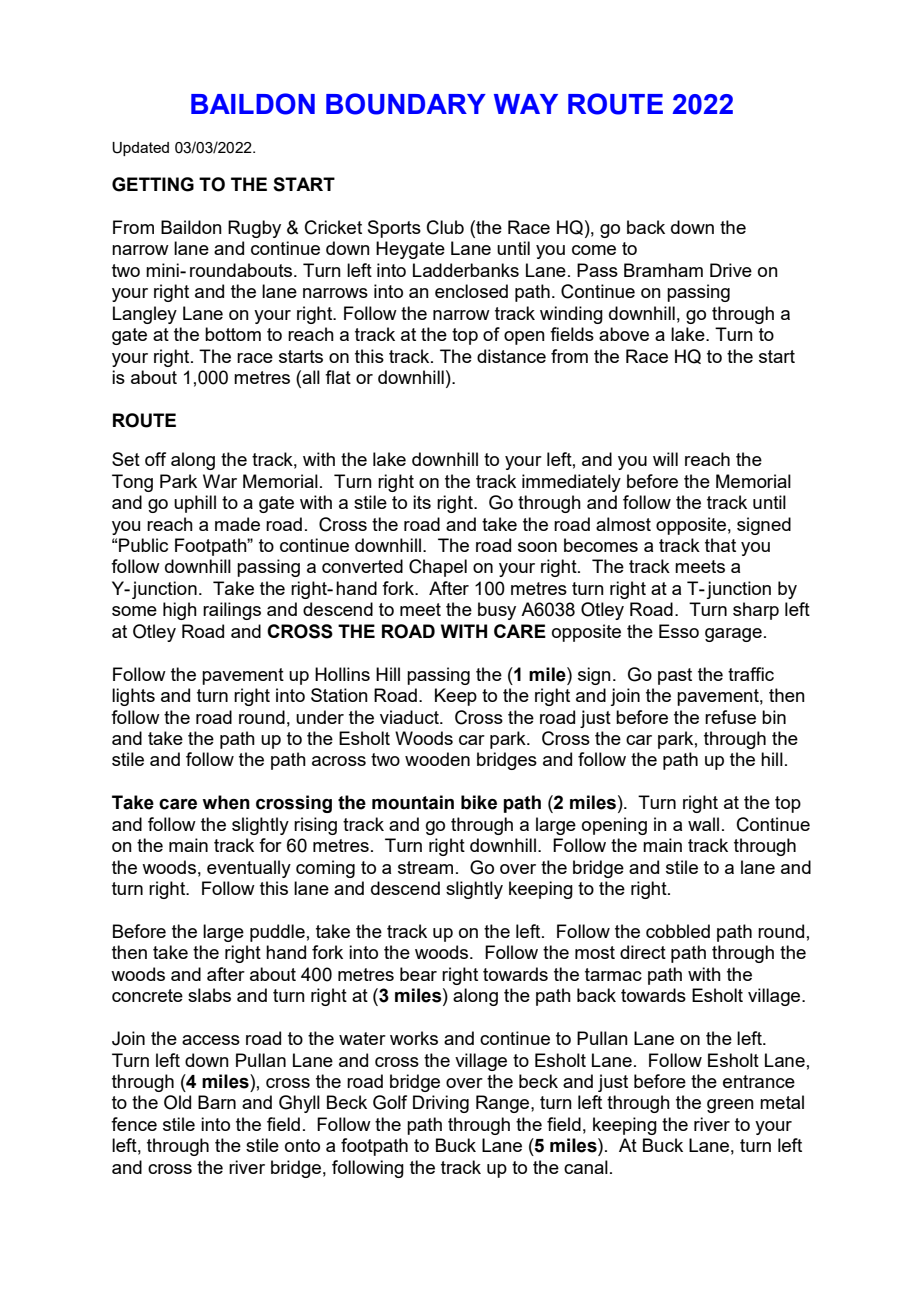  Describe the element at coordinates (497, 611) in the screenshot. I see `busy` at that location.
